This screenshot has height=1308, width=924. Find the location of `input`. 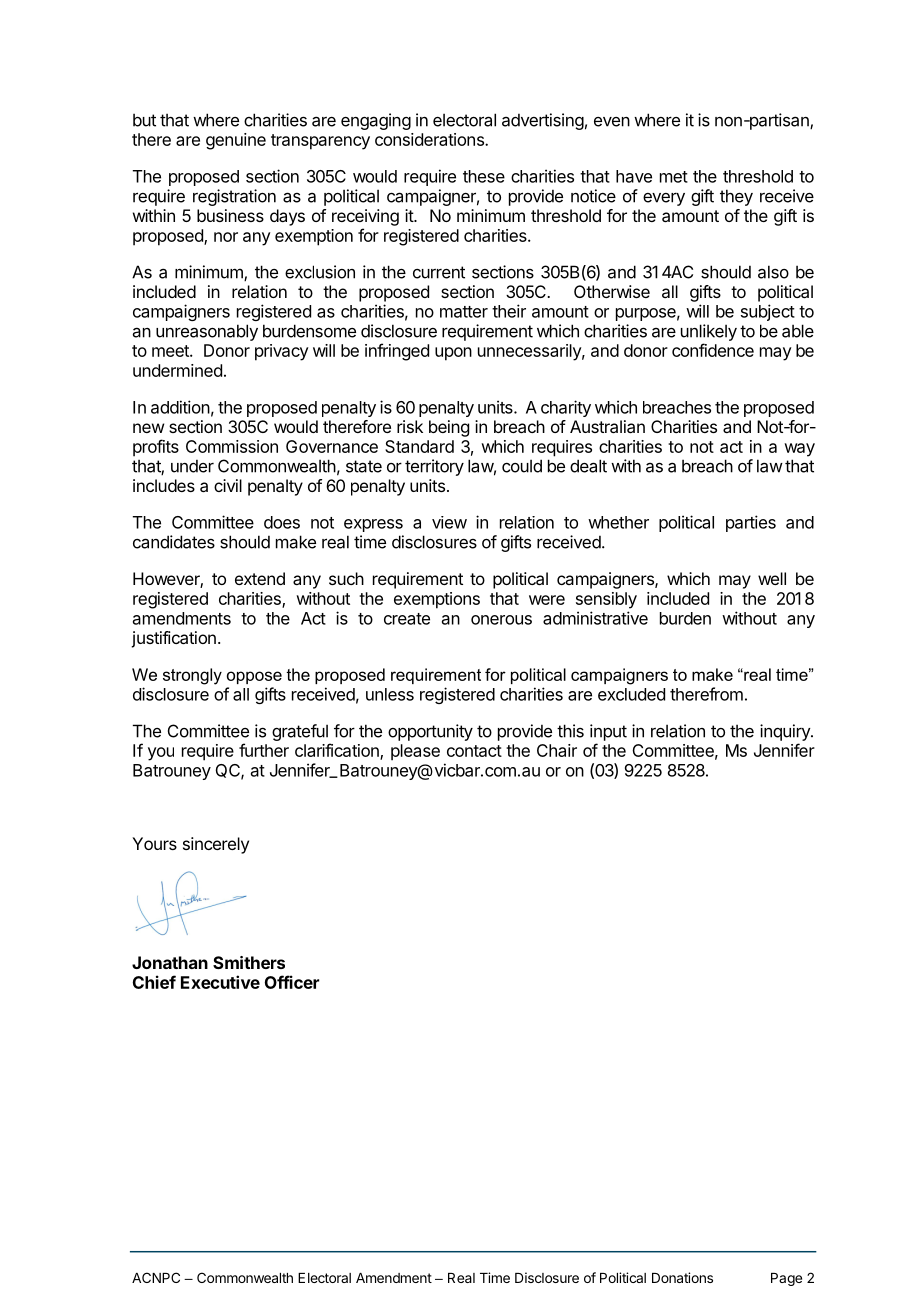

input is located at coordinates (608, 732).
